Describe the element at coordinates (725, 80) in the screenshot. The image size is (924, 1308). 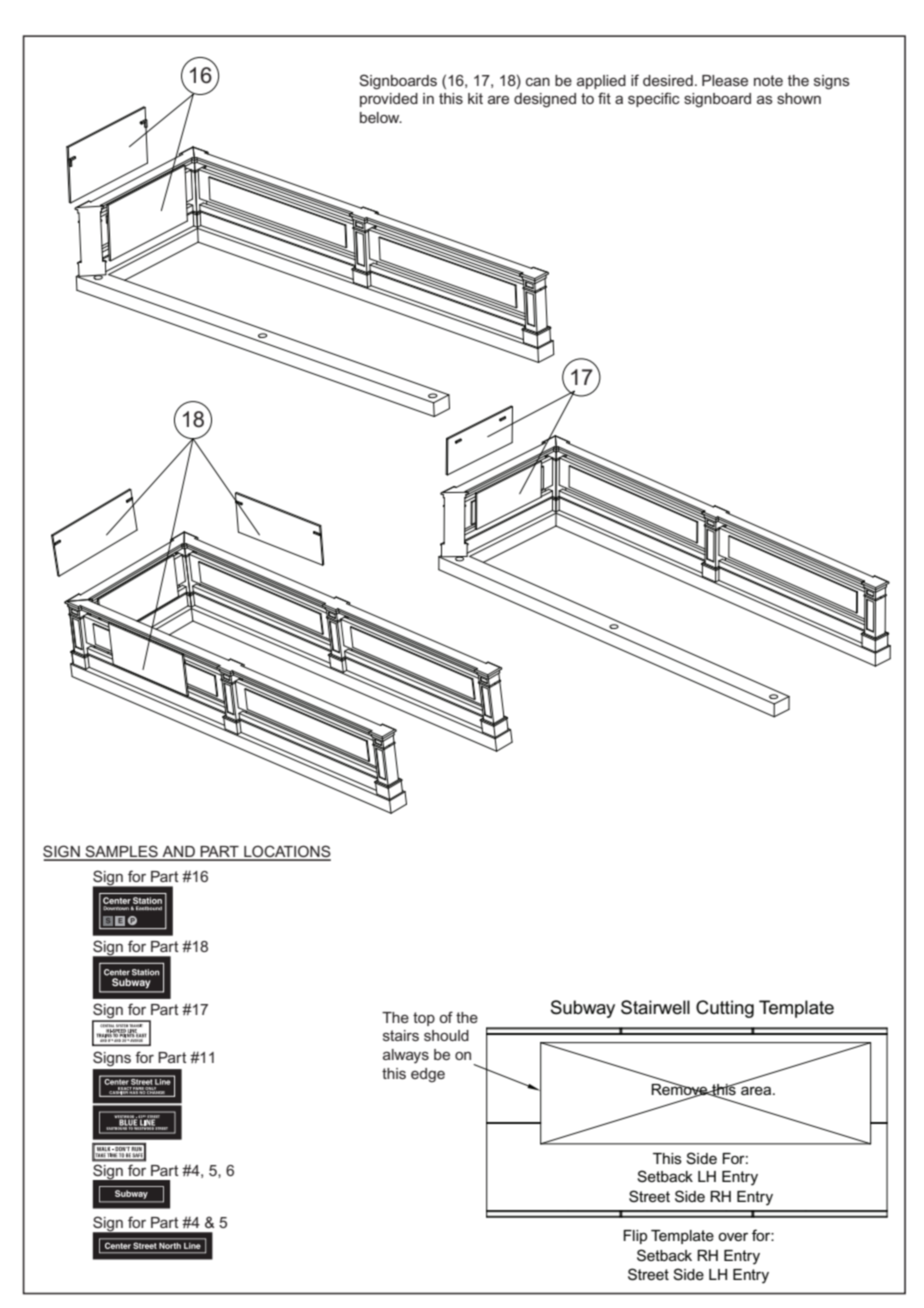
I see `Please` at that location.
